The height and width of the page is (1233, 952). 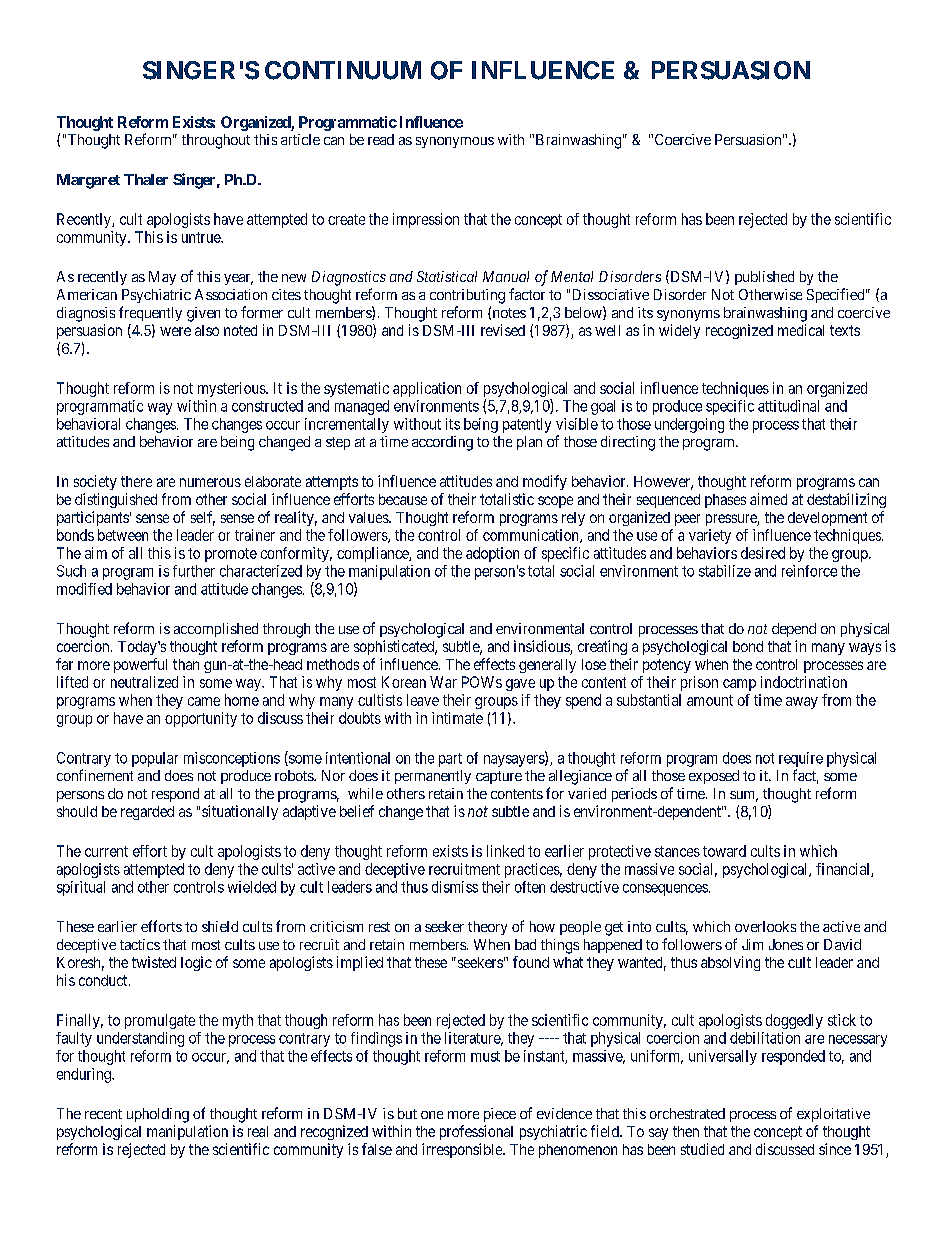 What do you see at coordinates (492, 554) in the page?
I see `adoption` at bounding box center [492, 554].
